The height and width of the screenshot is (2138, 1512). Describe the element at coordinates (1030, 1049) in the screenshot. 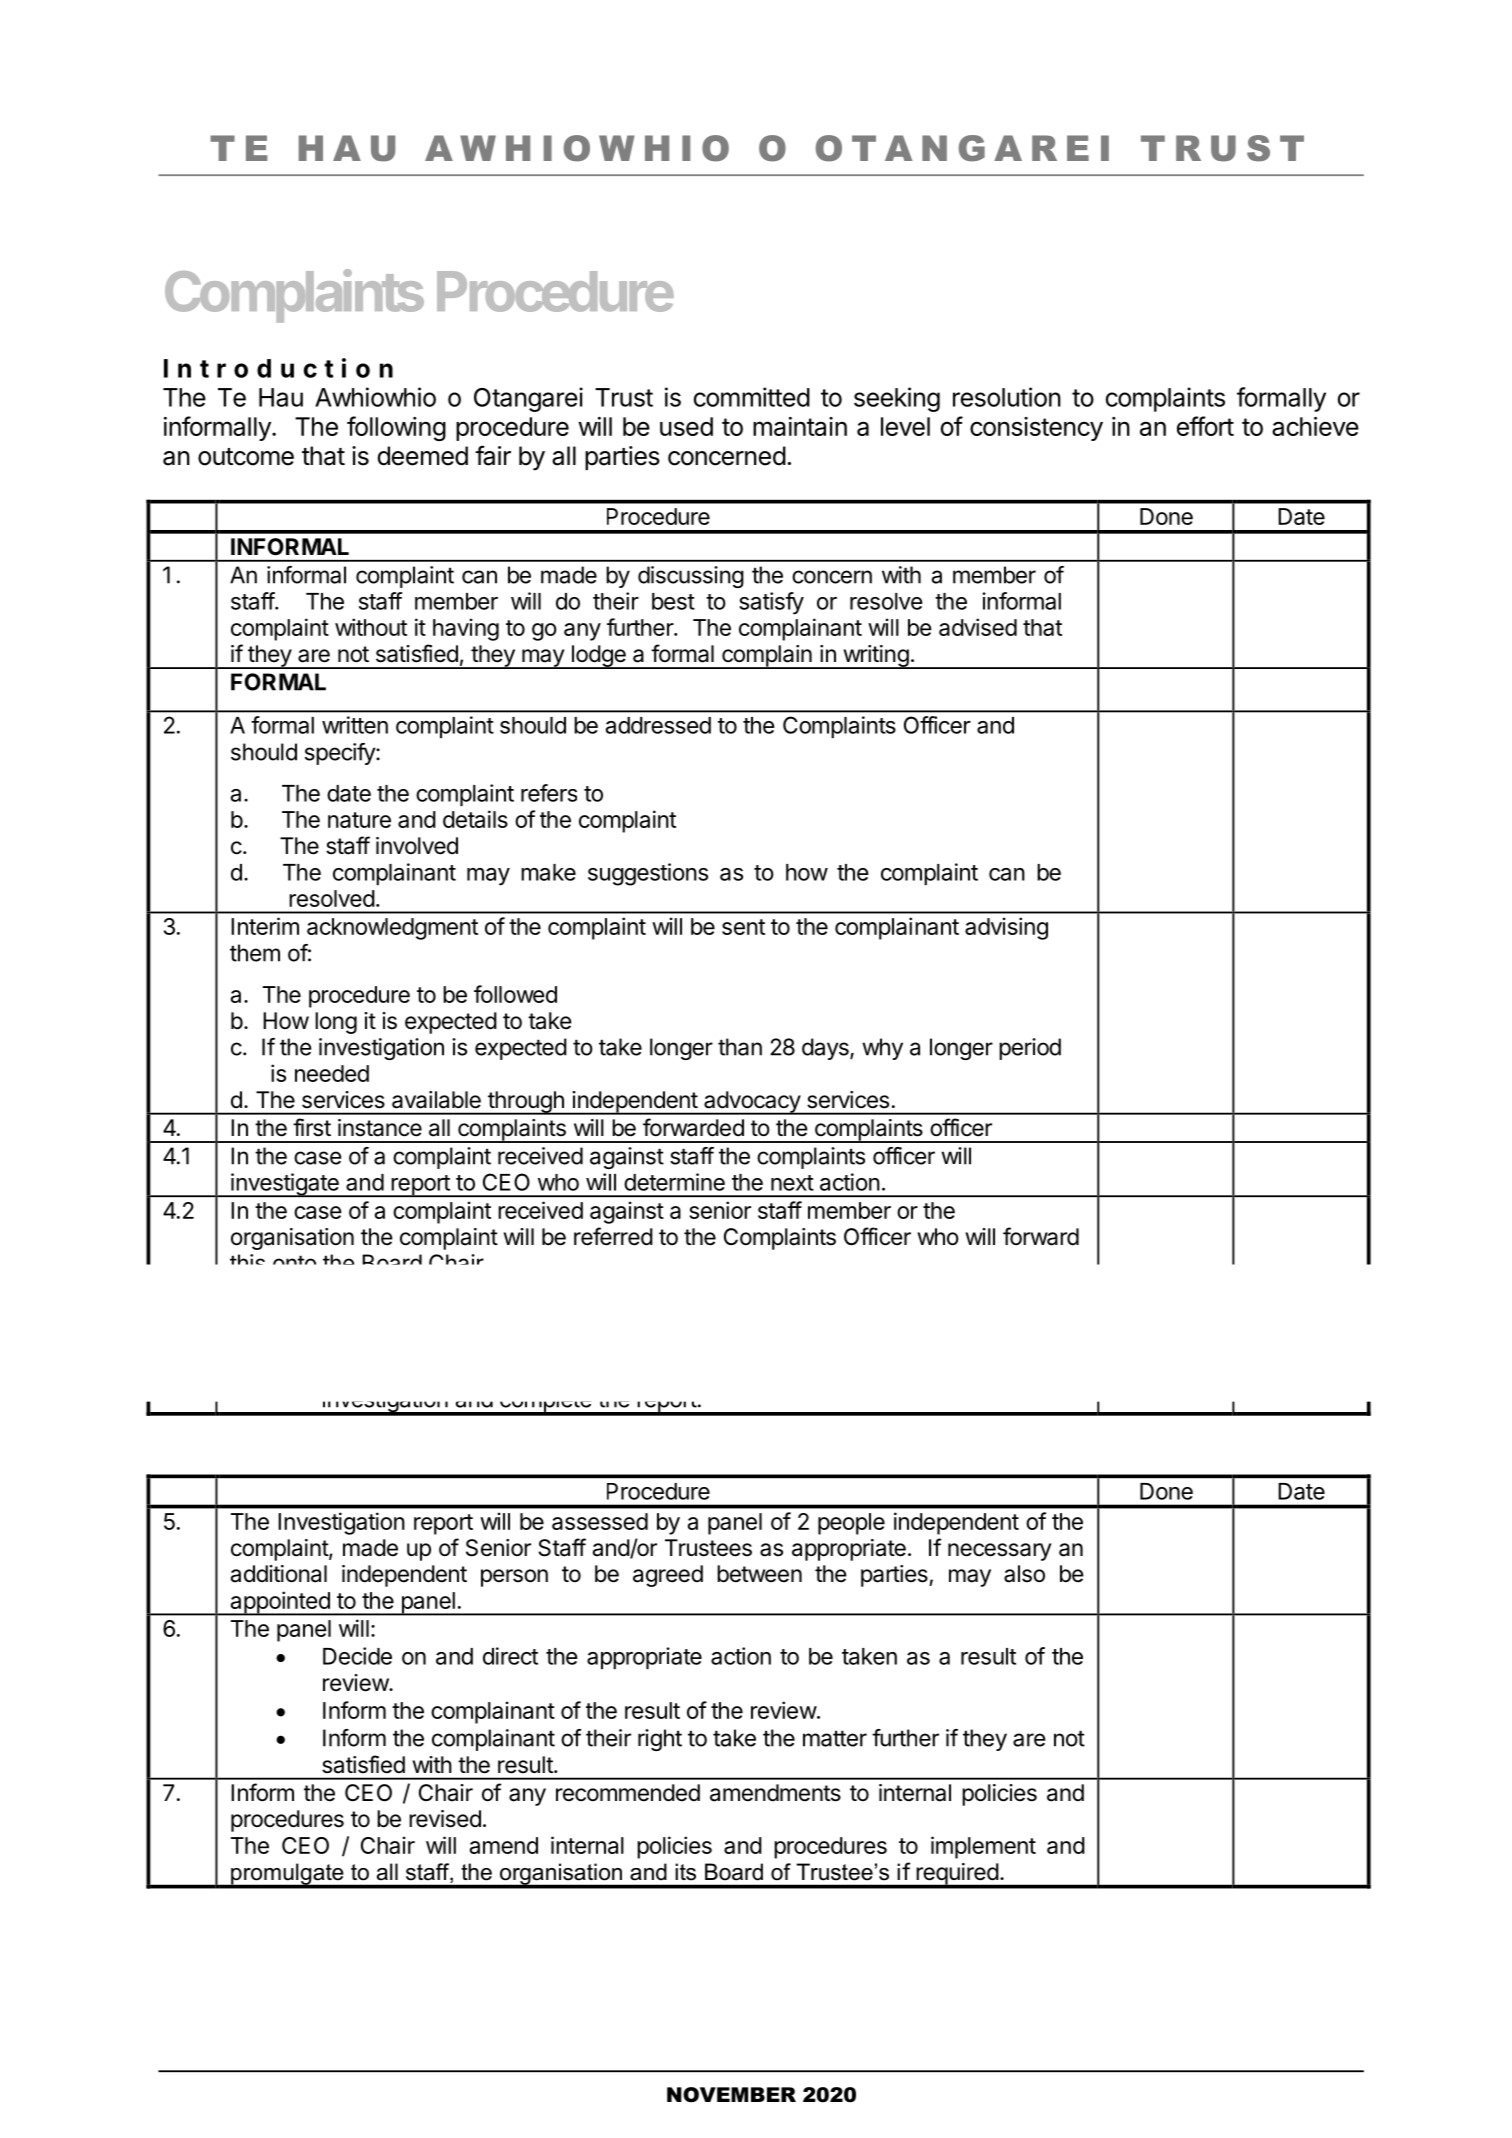

I see `period` at that location.
